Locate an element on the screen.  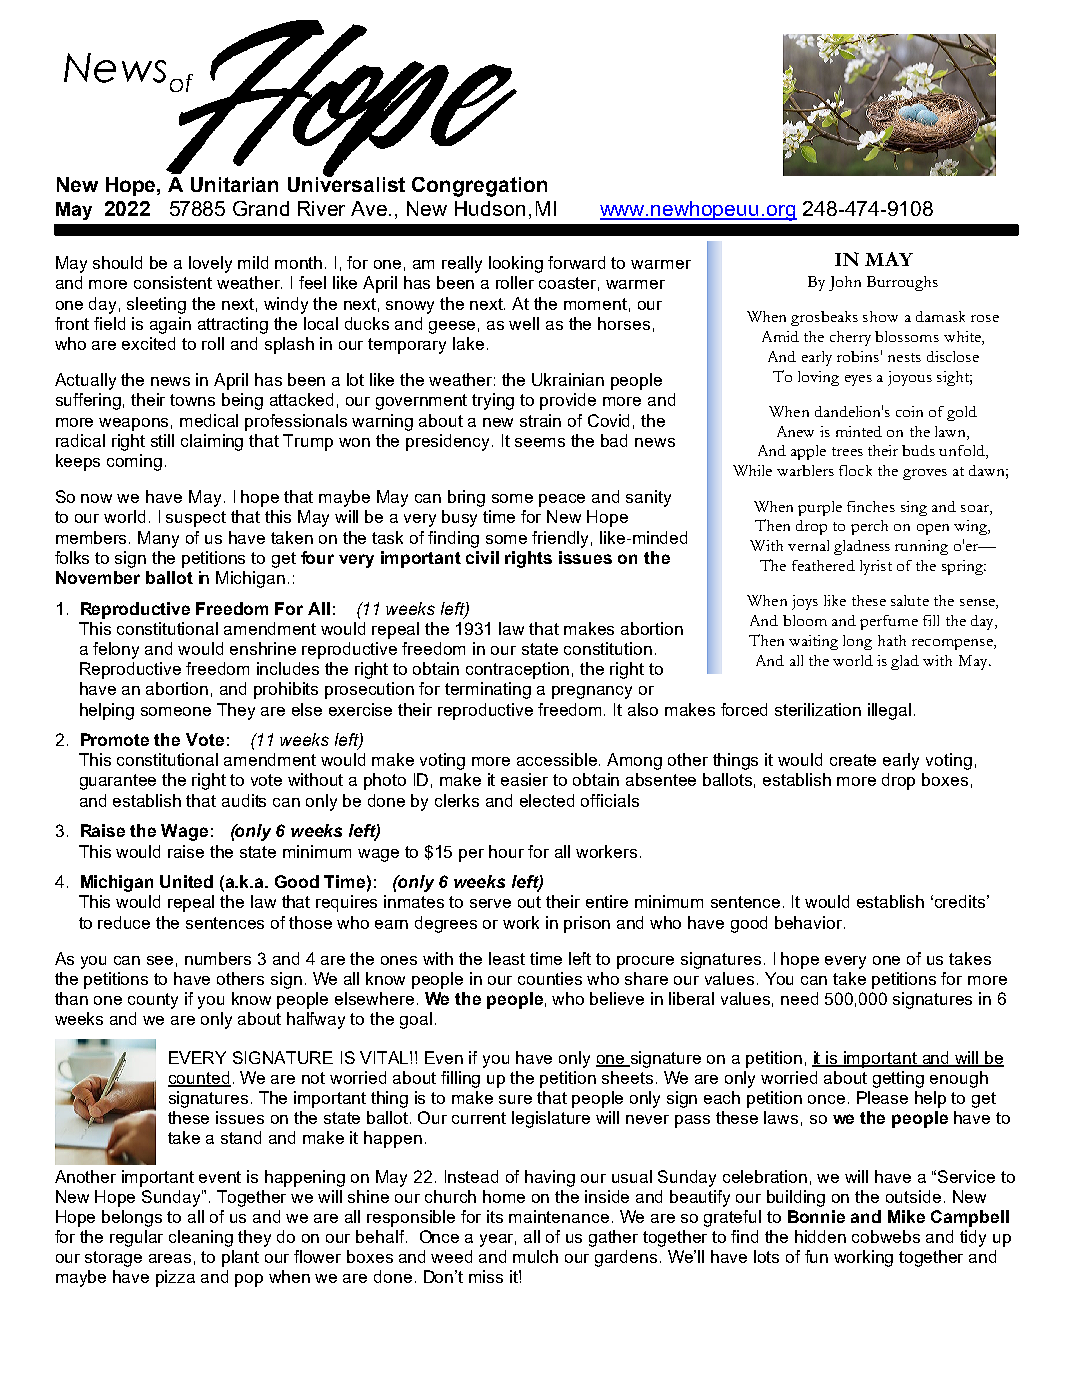
counted is located at coordinates (199, 1079).
